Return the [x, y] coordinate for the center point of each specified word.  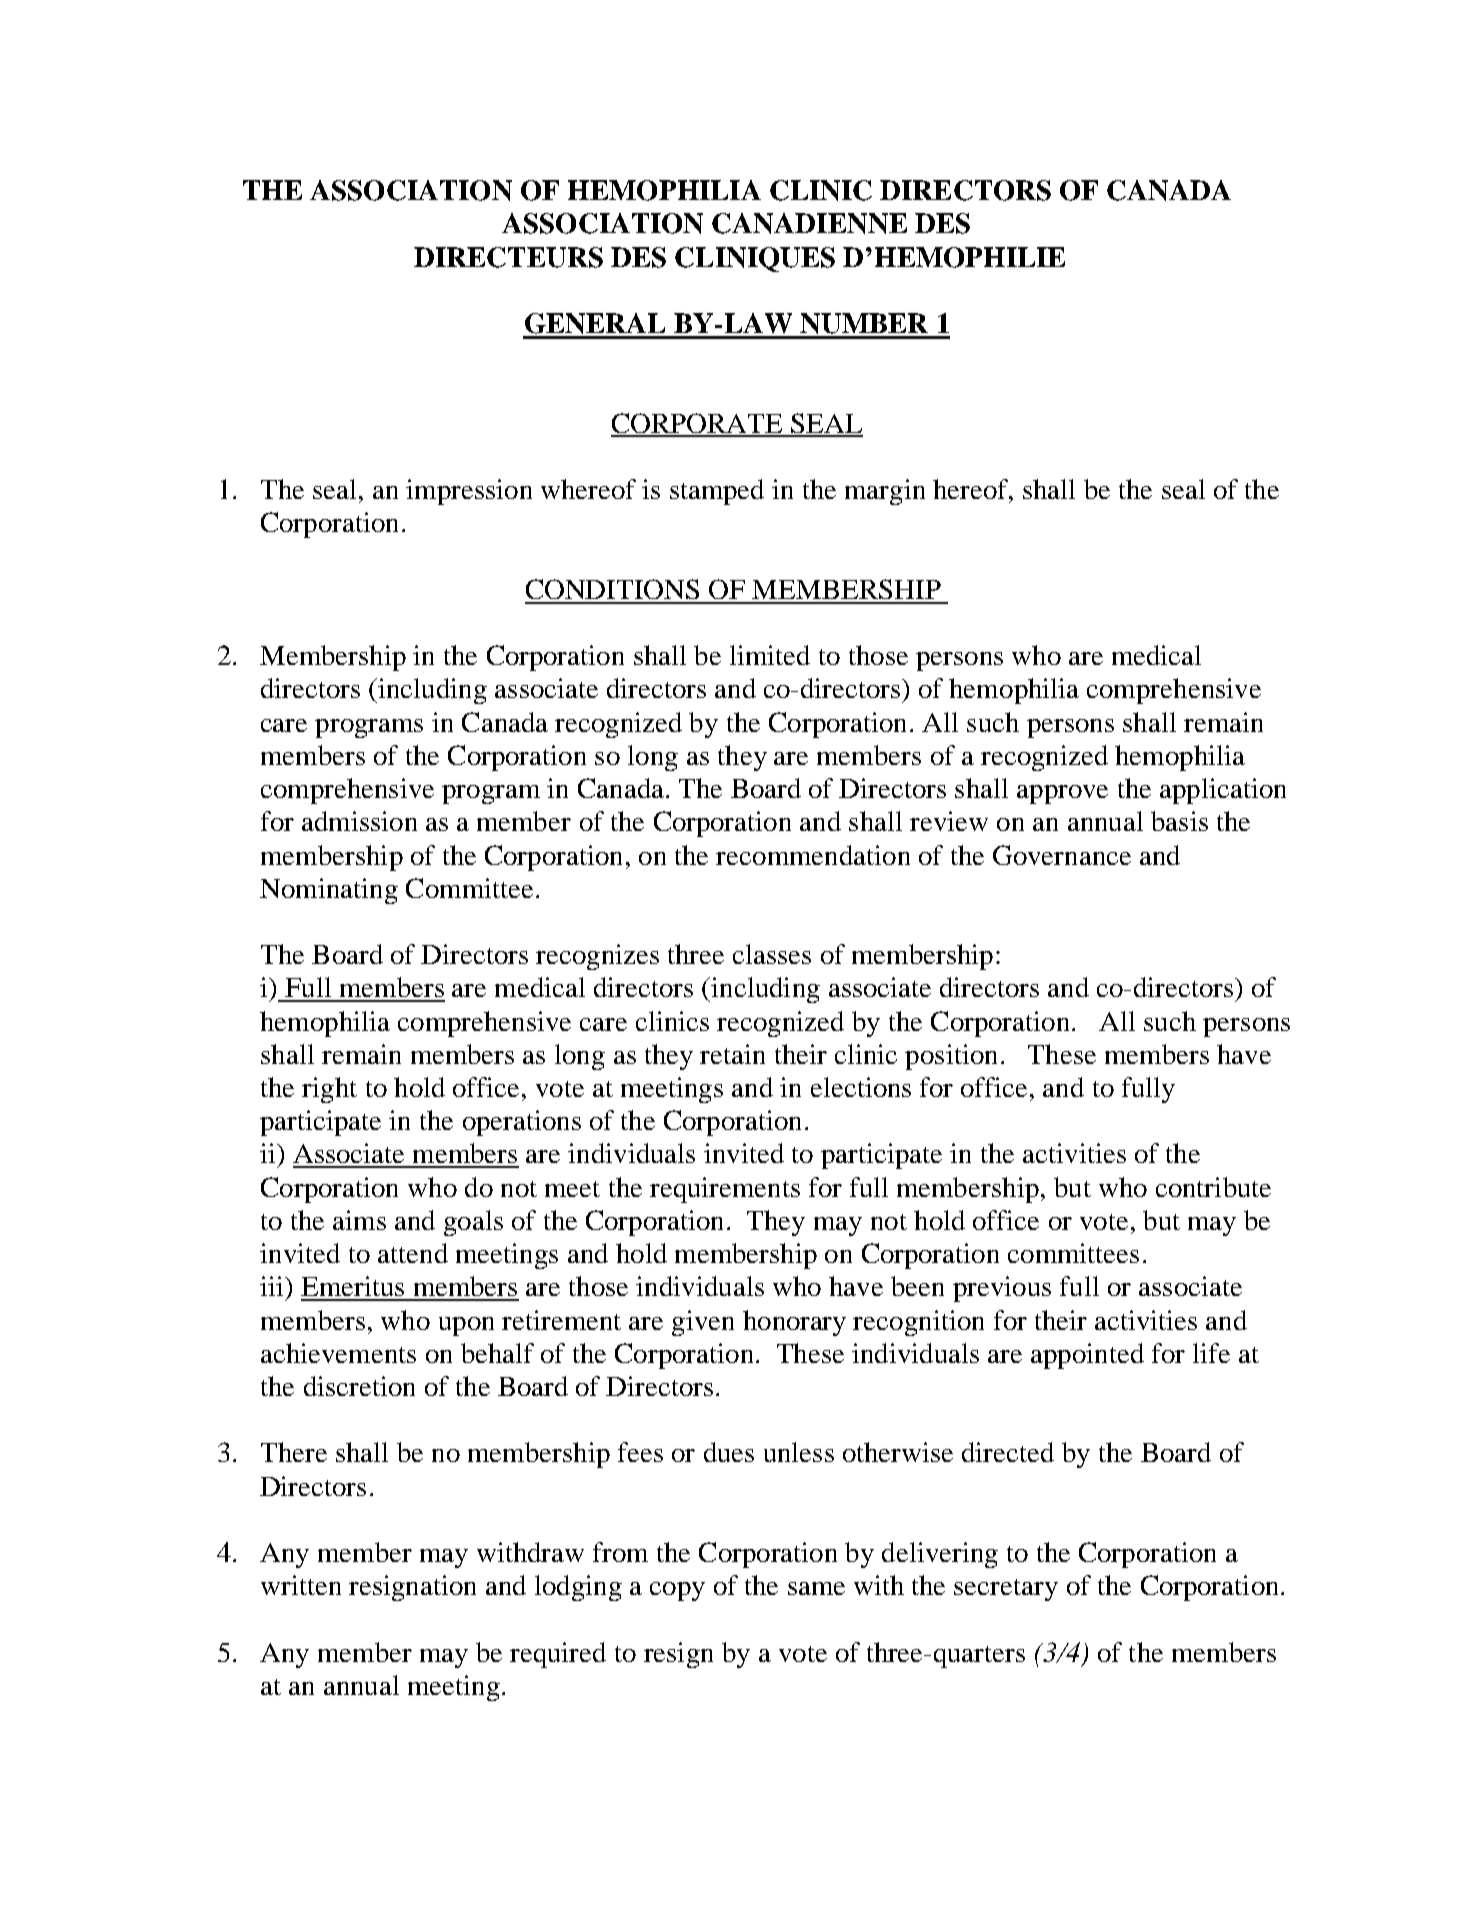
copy [677, 1591]
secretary [1006, 1590]
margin [885, 492]
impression [469, 492]
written [301, 1585]
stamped [717, 492]
